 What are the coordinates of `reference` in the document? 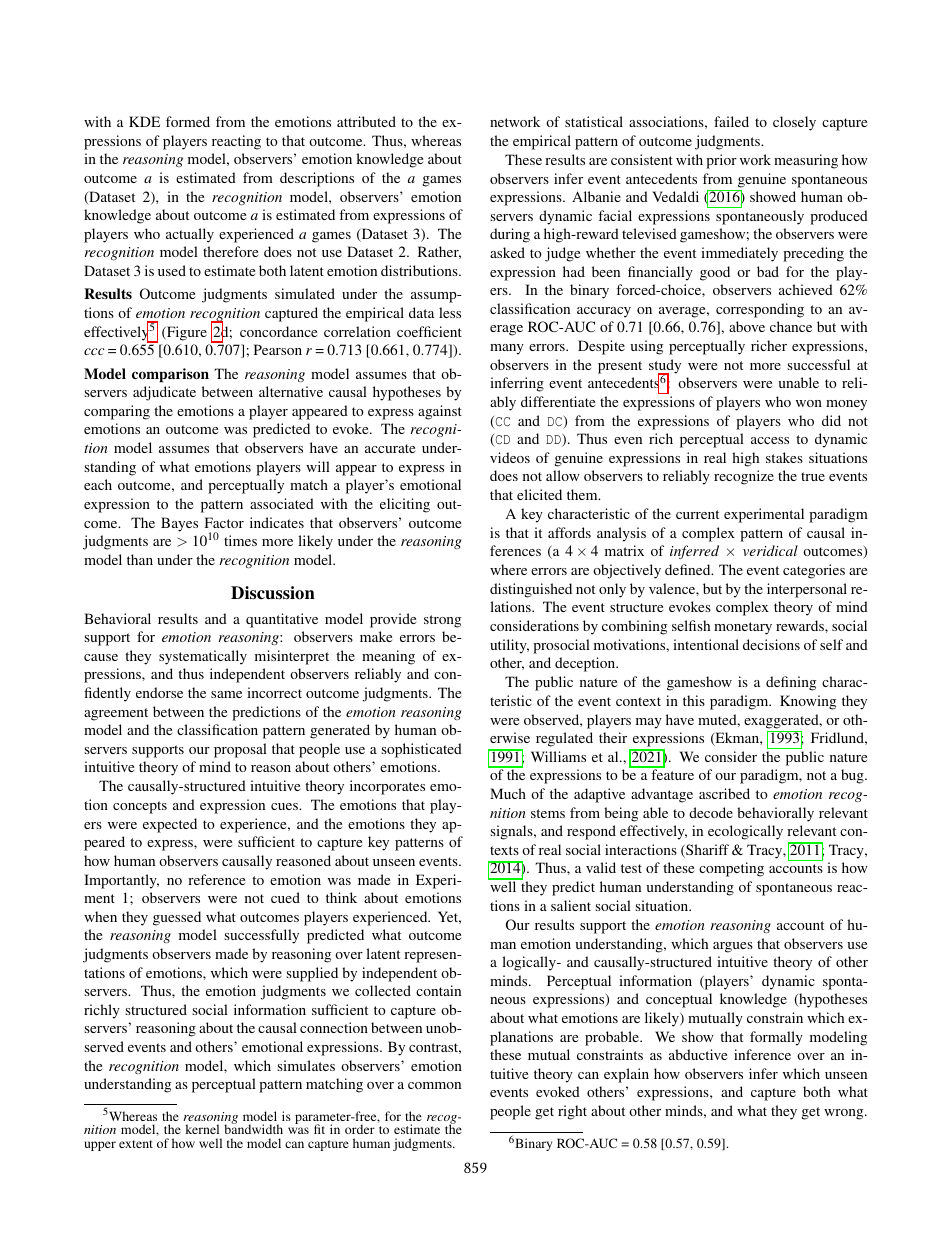 It's located at (216, 879).
